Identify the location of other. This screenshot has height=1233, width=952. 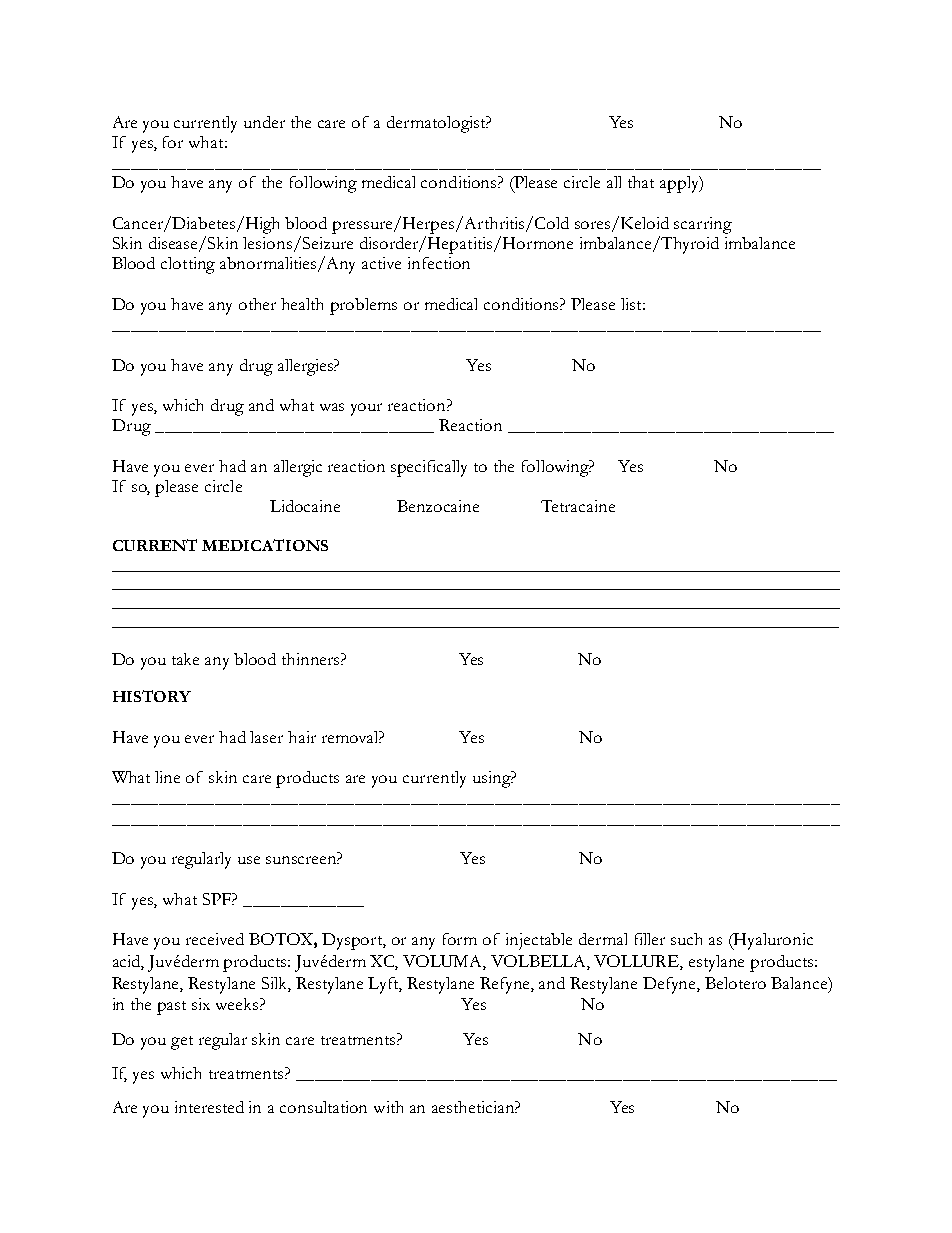
(257, 304).
